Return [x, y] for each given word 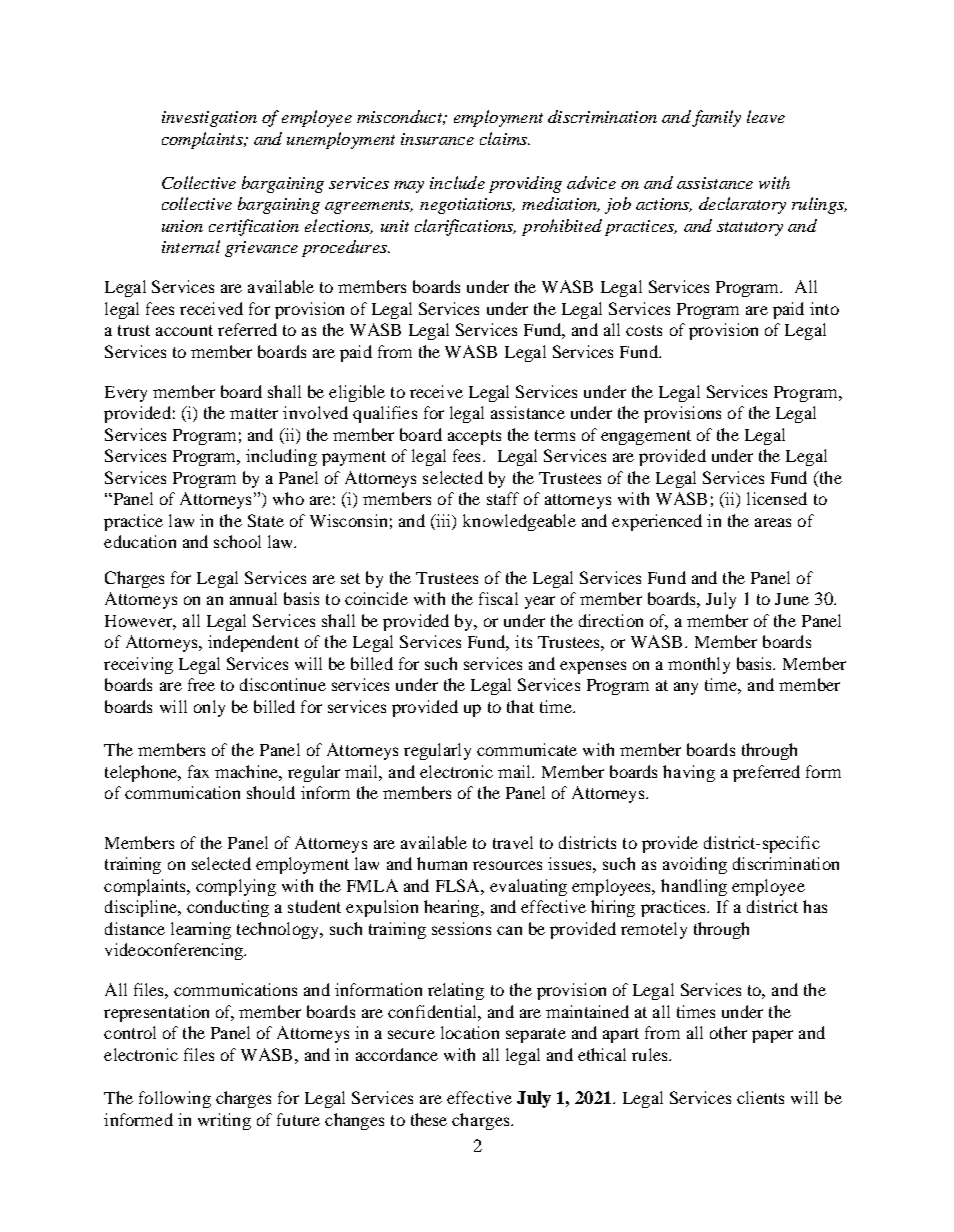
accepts [474, 437]
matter [254, 413]
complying [236, 887]
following [175, 1099]
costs [644, 330]
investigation [209, 119]
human [442, 863]
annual [253, 598]
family [716, 118]
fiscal [498, 598]
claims [505, 138]
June [792, 599]
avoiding [695, 865]
